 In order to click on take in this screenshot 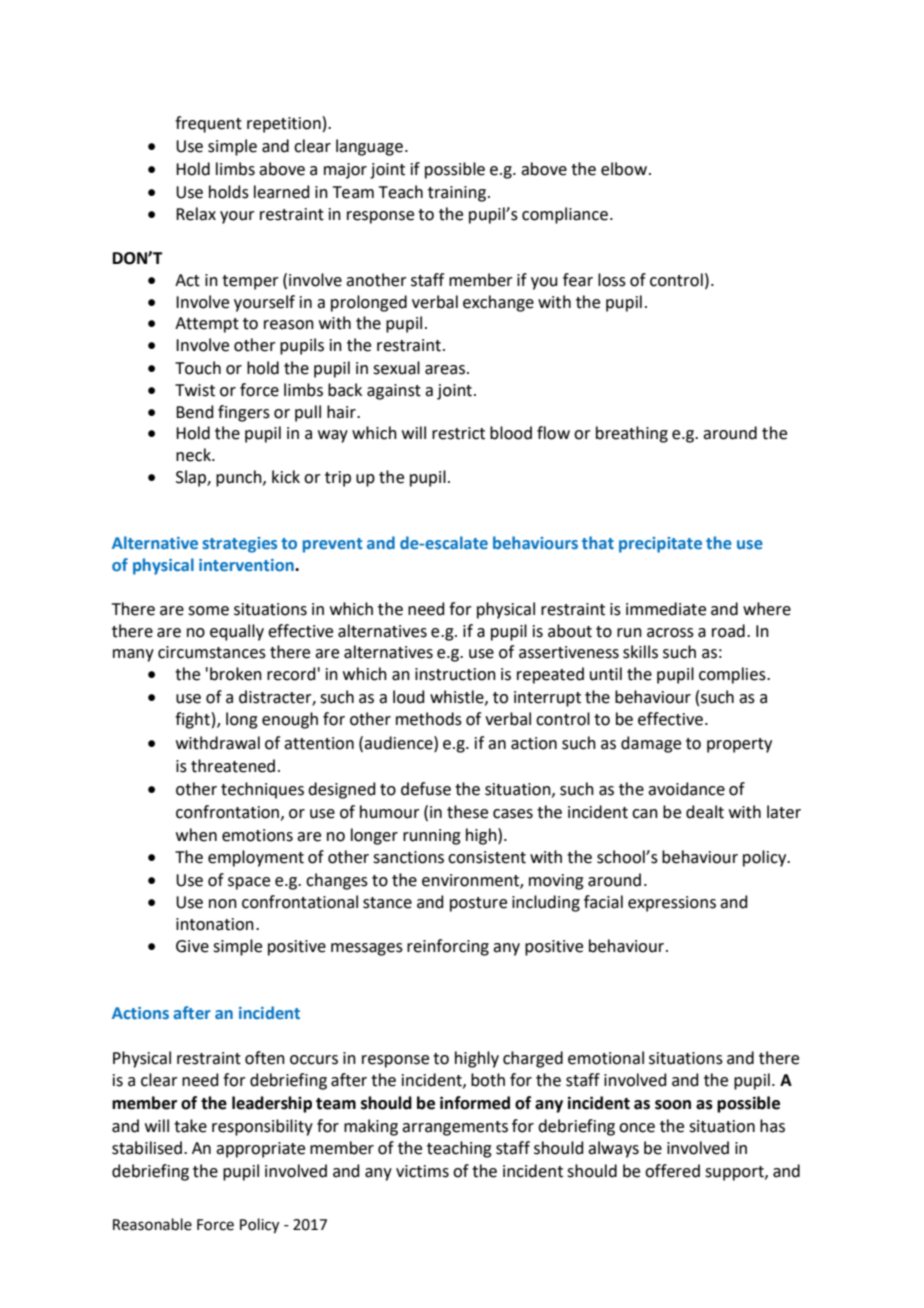, I will do `click(190, 1126)`.
